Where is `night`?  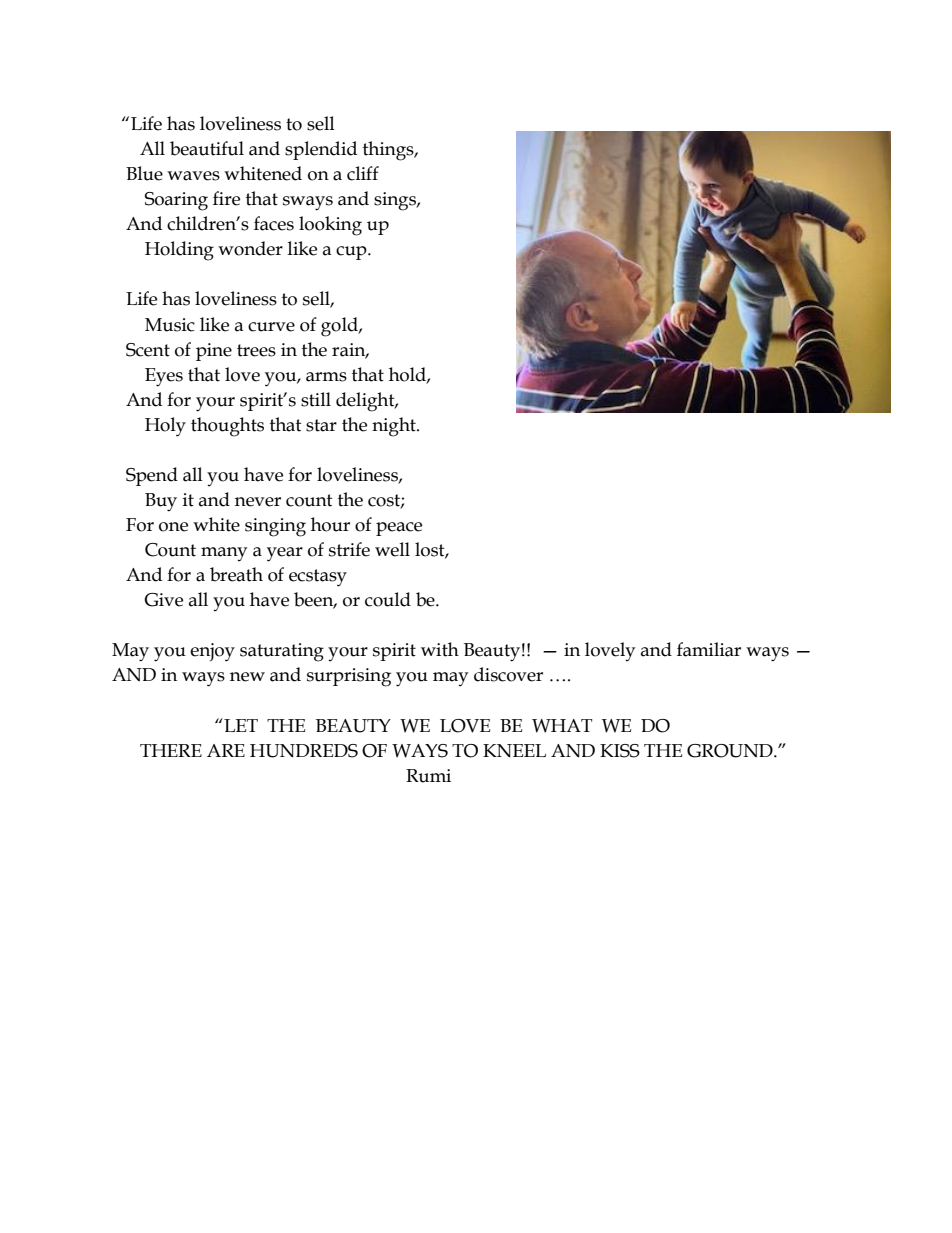 night is located at coordinates (395, 427).
